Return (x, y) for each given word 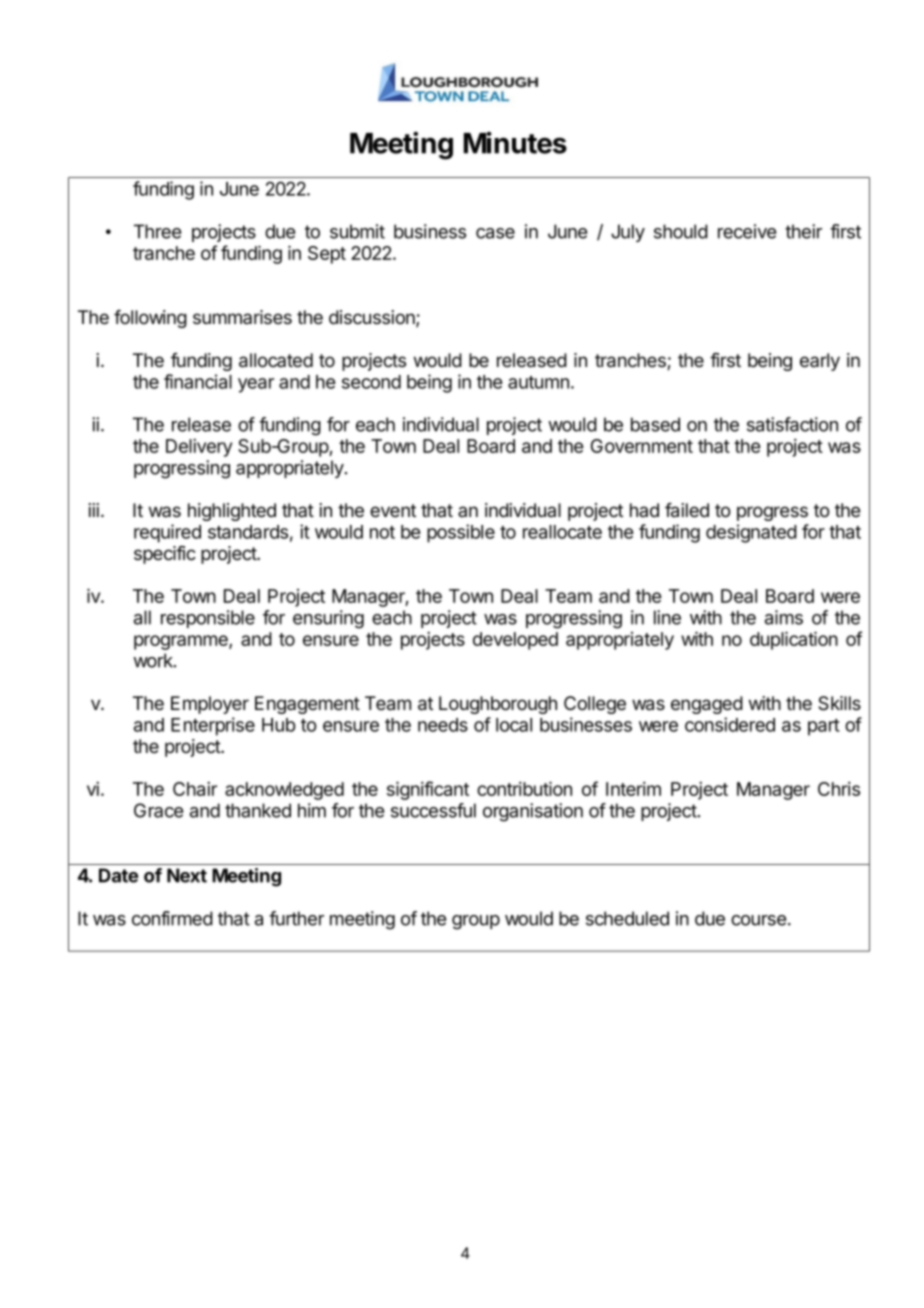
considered (730, 724)
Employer (210, 705)
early (820, 362)
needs (443, 725)
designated (751, 533)
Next (187, 875)
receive (747, 231)
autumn (538, 382)
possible (461, 533)
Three (157, 231)
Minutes (515, 143)
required (167, 533)
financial (198, 381)
